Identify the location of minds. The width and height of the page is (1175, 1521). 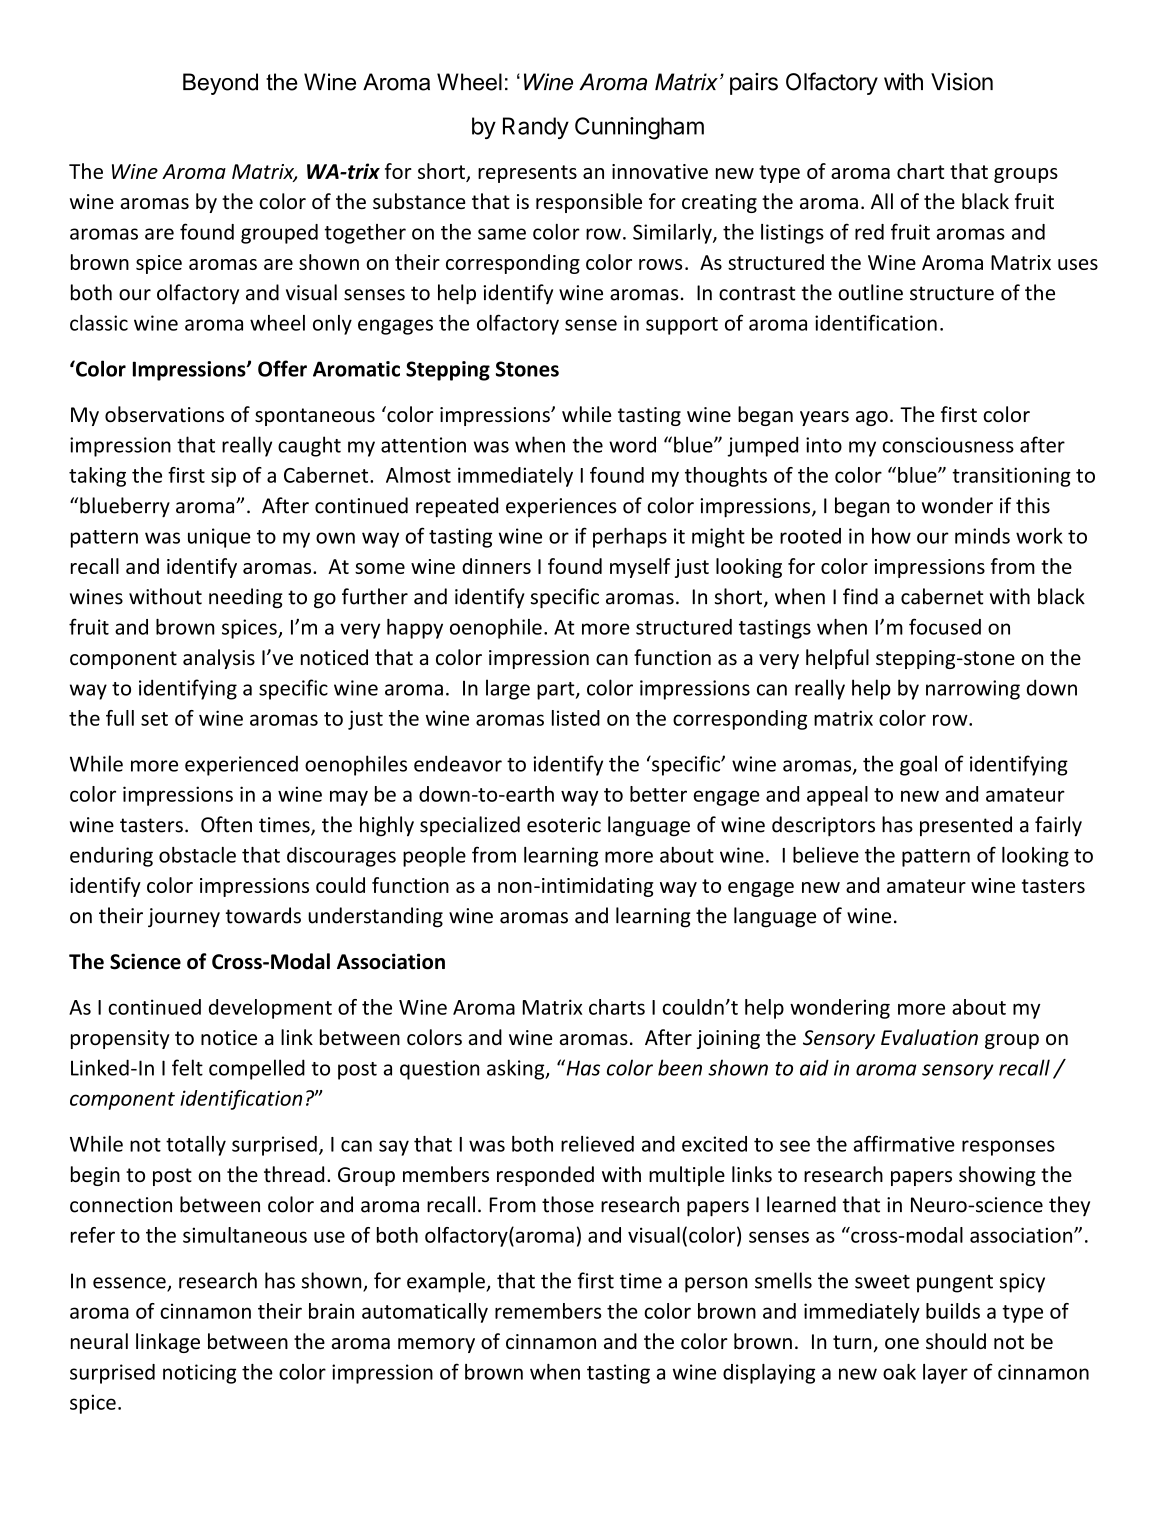
(982, 536).
